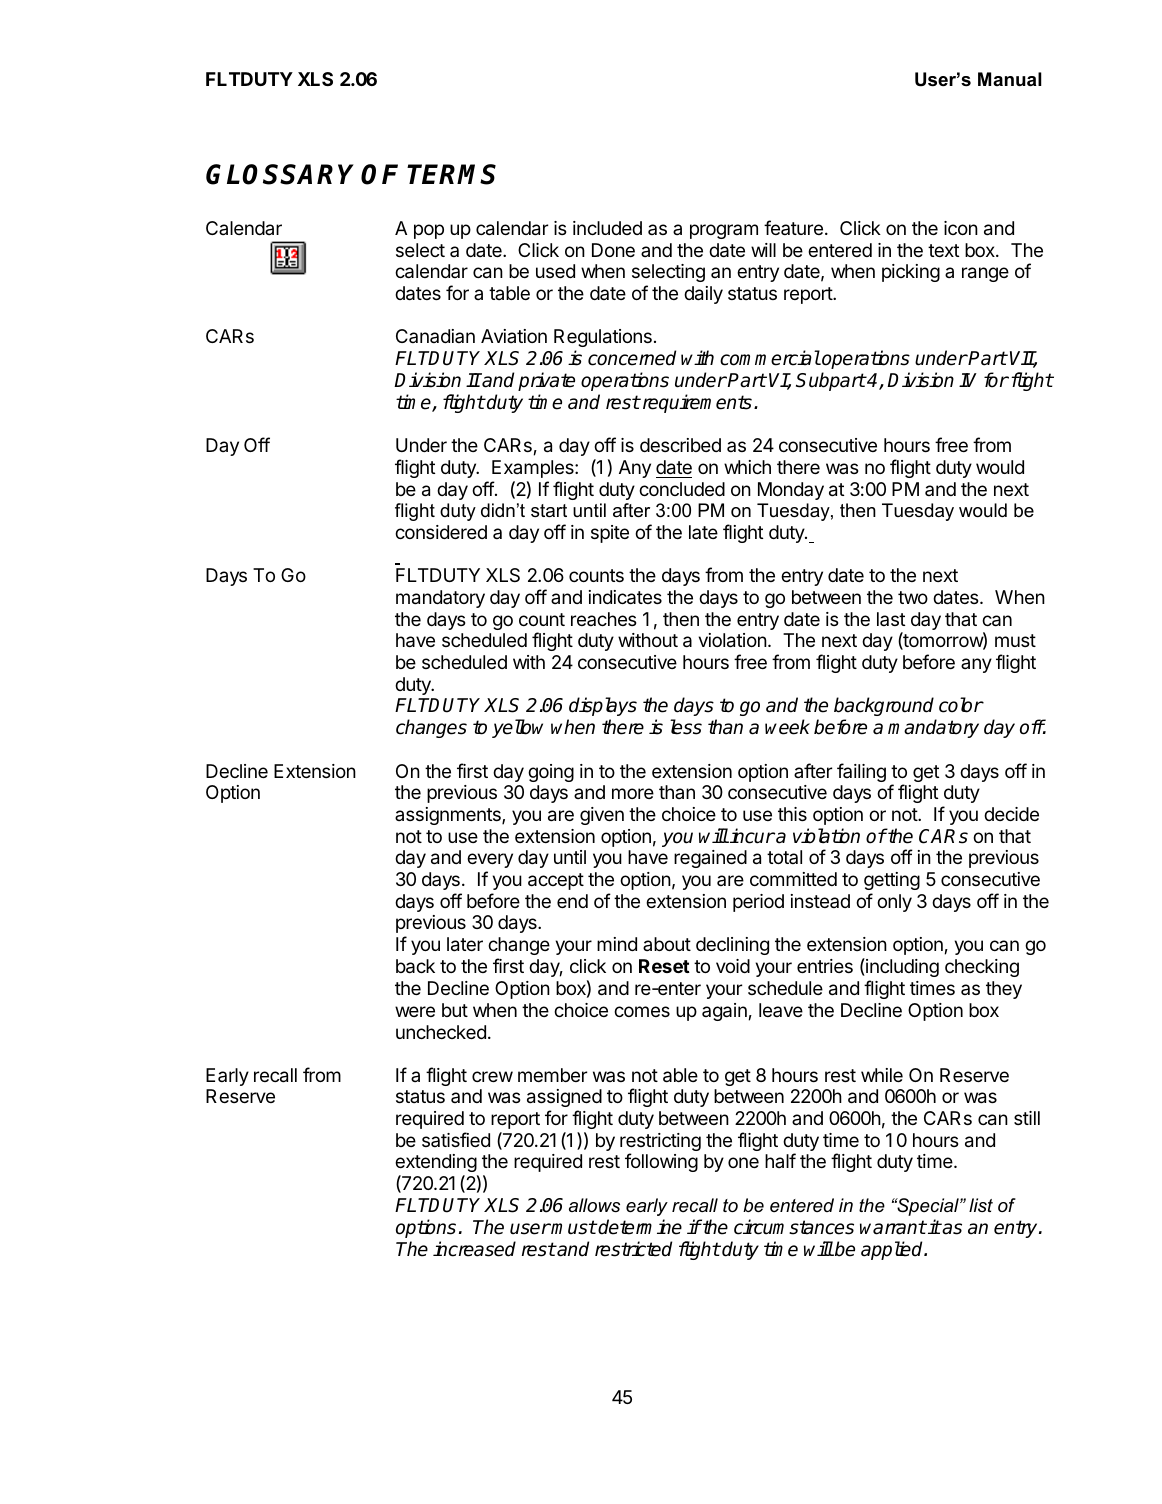 This screenshot has width=1162, height=1504. I want to click on every, so click(490, 860).
